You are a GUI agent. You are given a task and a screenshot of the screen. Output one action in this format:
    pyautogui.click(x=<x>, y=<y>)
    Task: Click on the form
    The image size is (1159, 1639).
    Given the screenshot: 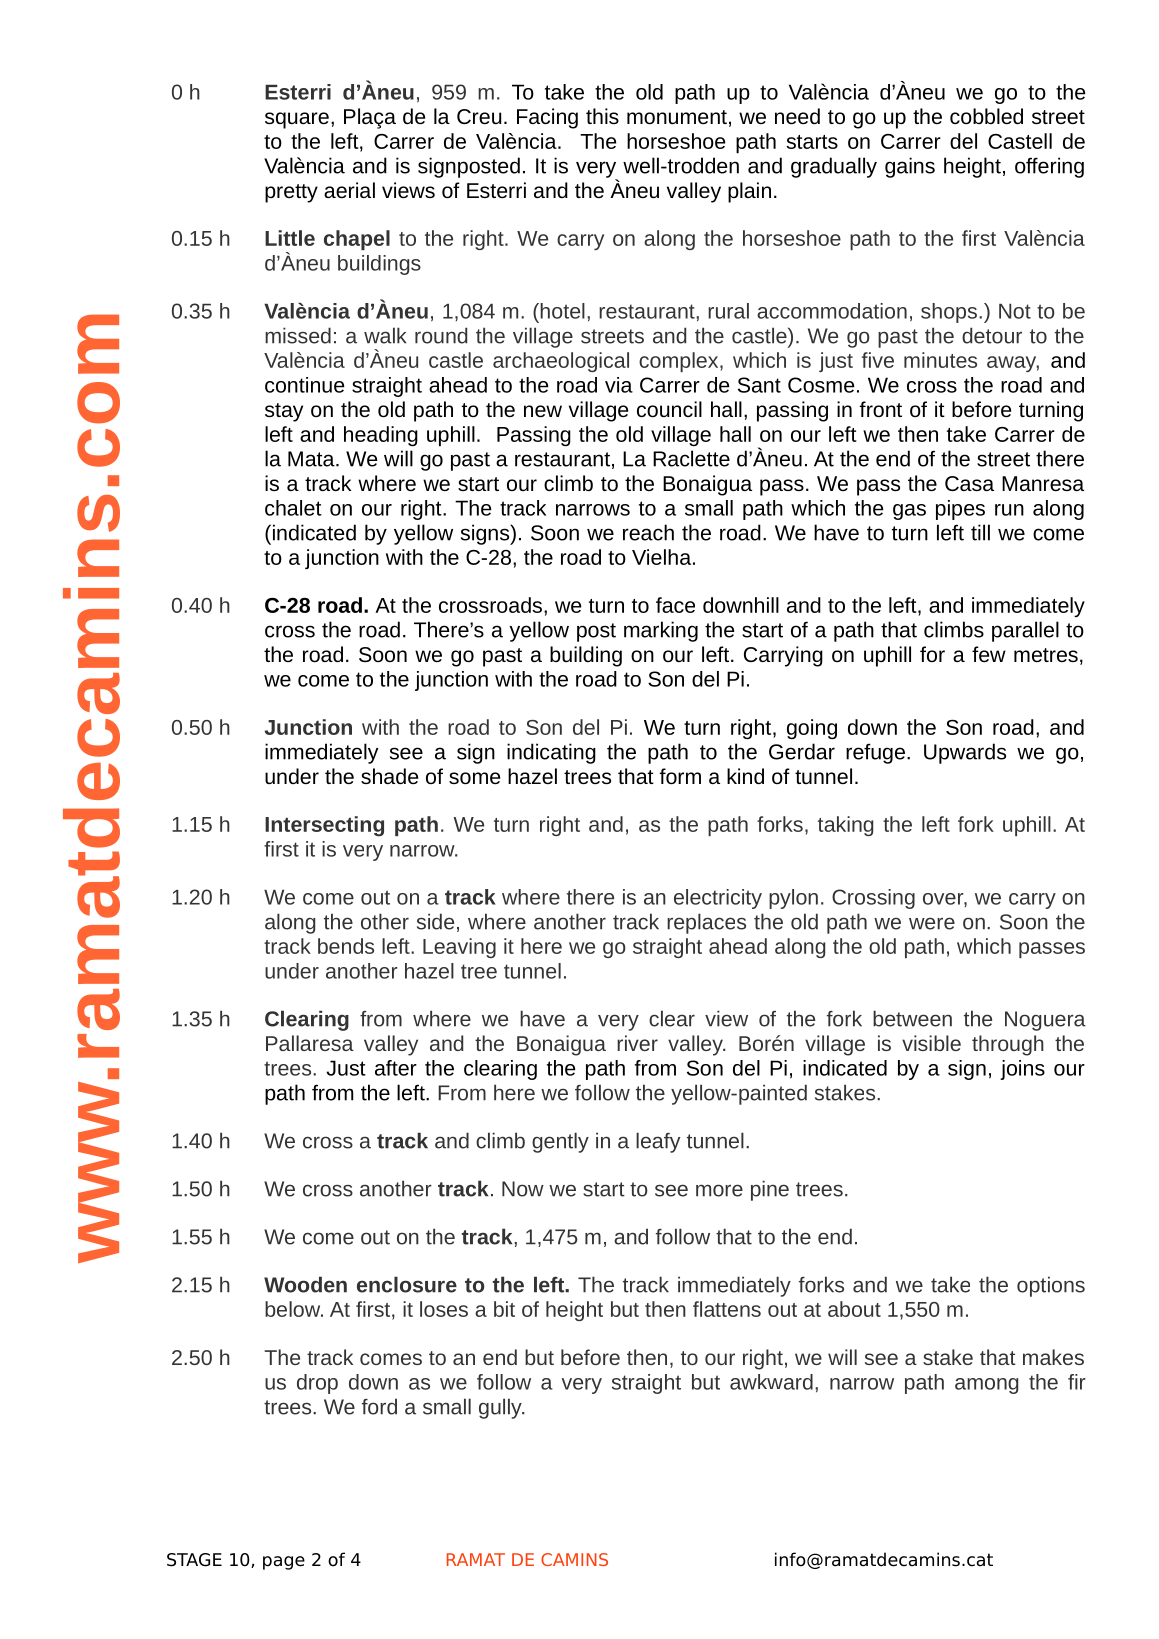 What is the action you would take?
    pyautogui.click(x=680, y=776)
